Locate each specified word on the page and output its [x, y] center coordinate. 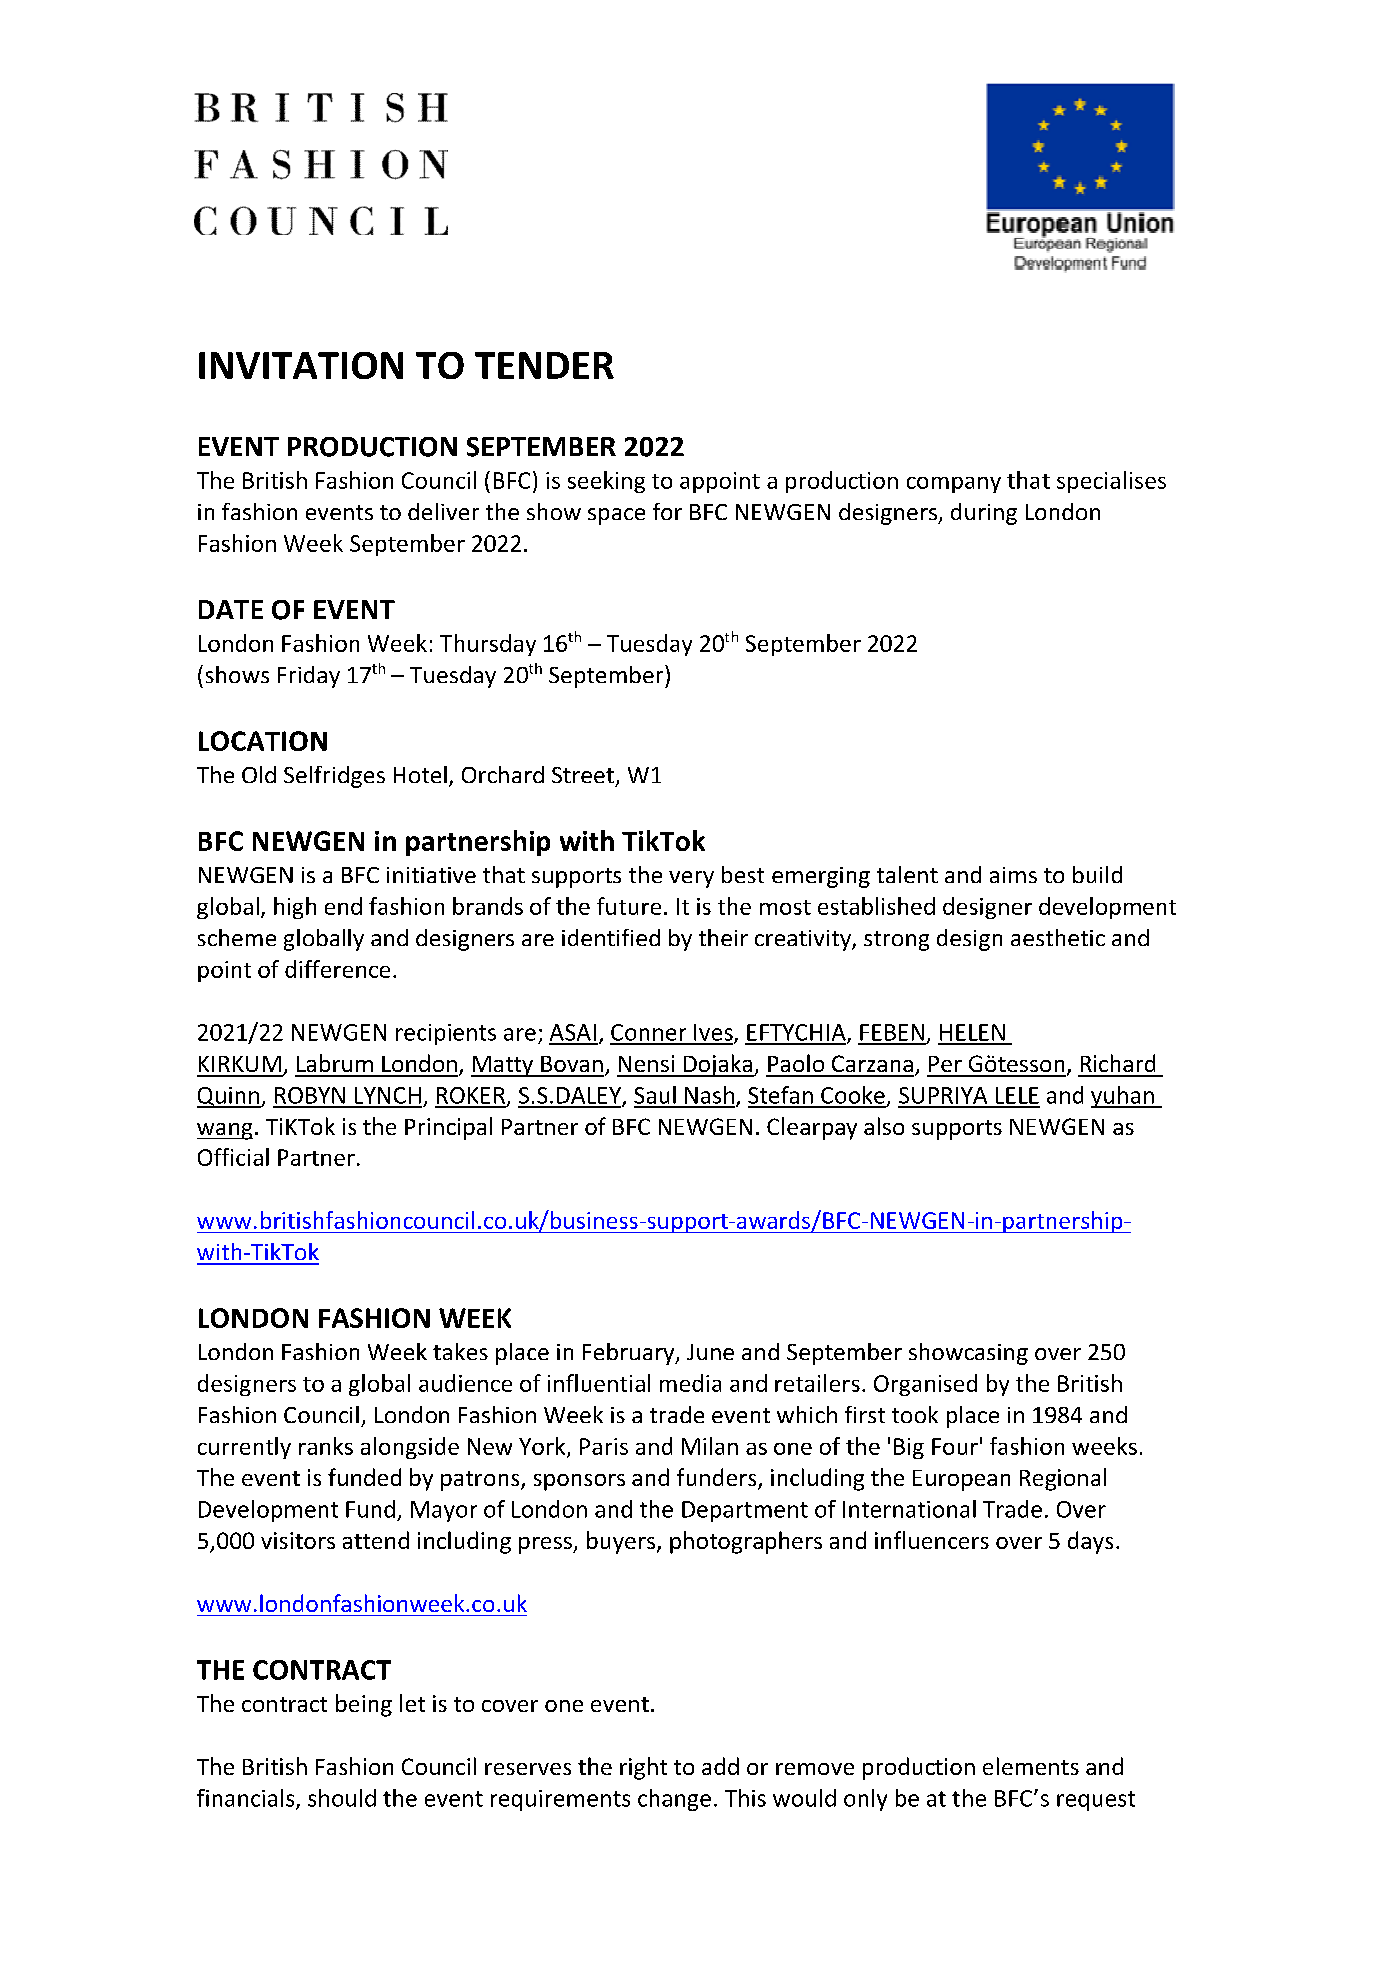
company [954, 485]
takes [460, 1351]
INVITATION [301, 365]
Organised [925, 1385]
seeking [606, 482]
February [630, 1354]
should [342, 1798]
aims [1013, 875]
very [691, 879]
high [295, 908]
